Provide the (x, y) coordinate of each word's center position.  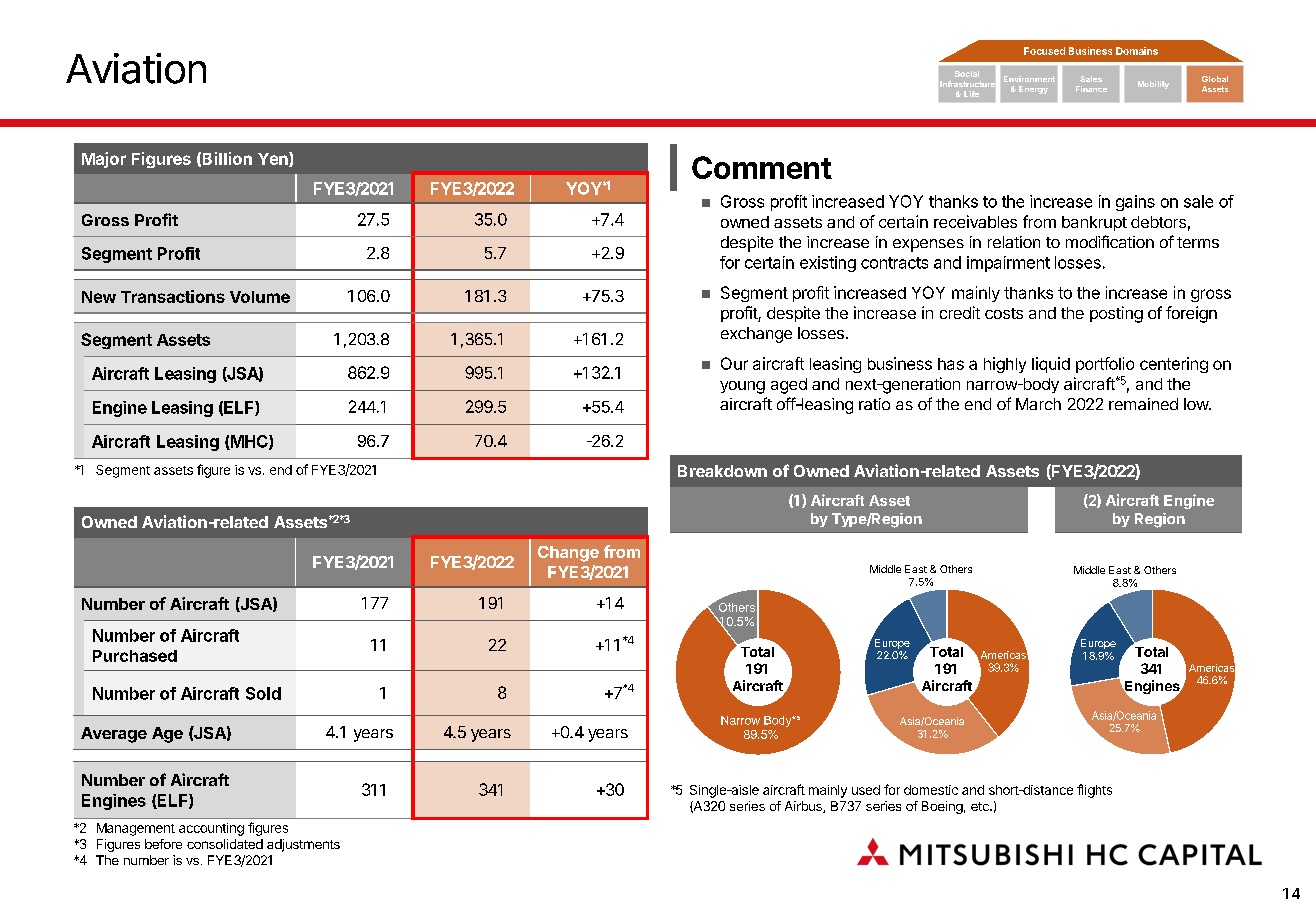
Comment (762, 167)
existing (828, 264)
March (1038, 404)
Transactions (173, 296)
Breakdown (722, 471)
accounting (211, 829)
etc (981, 806)
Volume (260, 297)
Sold (263, 693)
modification (1110, 241)
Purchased (135, 656)
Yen (274, 159)
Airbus (804, 807)
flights (1094, 791)
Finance (1091, 89)
